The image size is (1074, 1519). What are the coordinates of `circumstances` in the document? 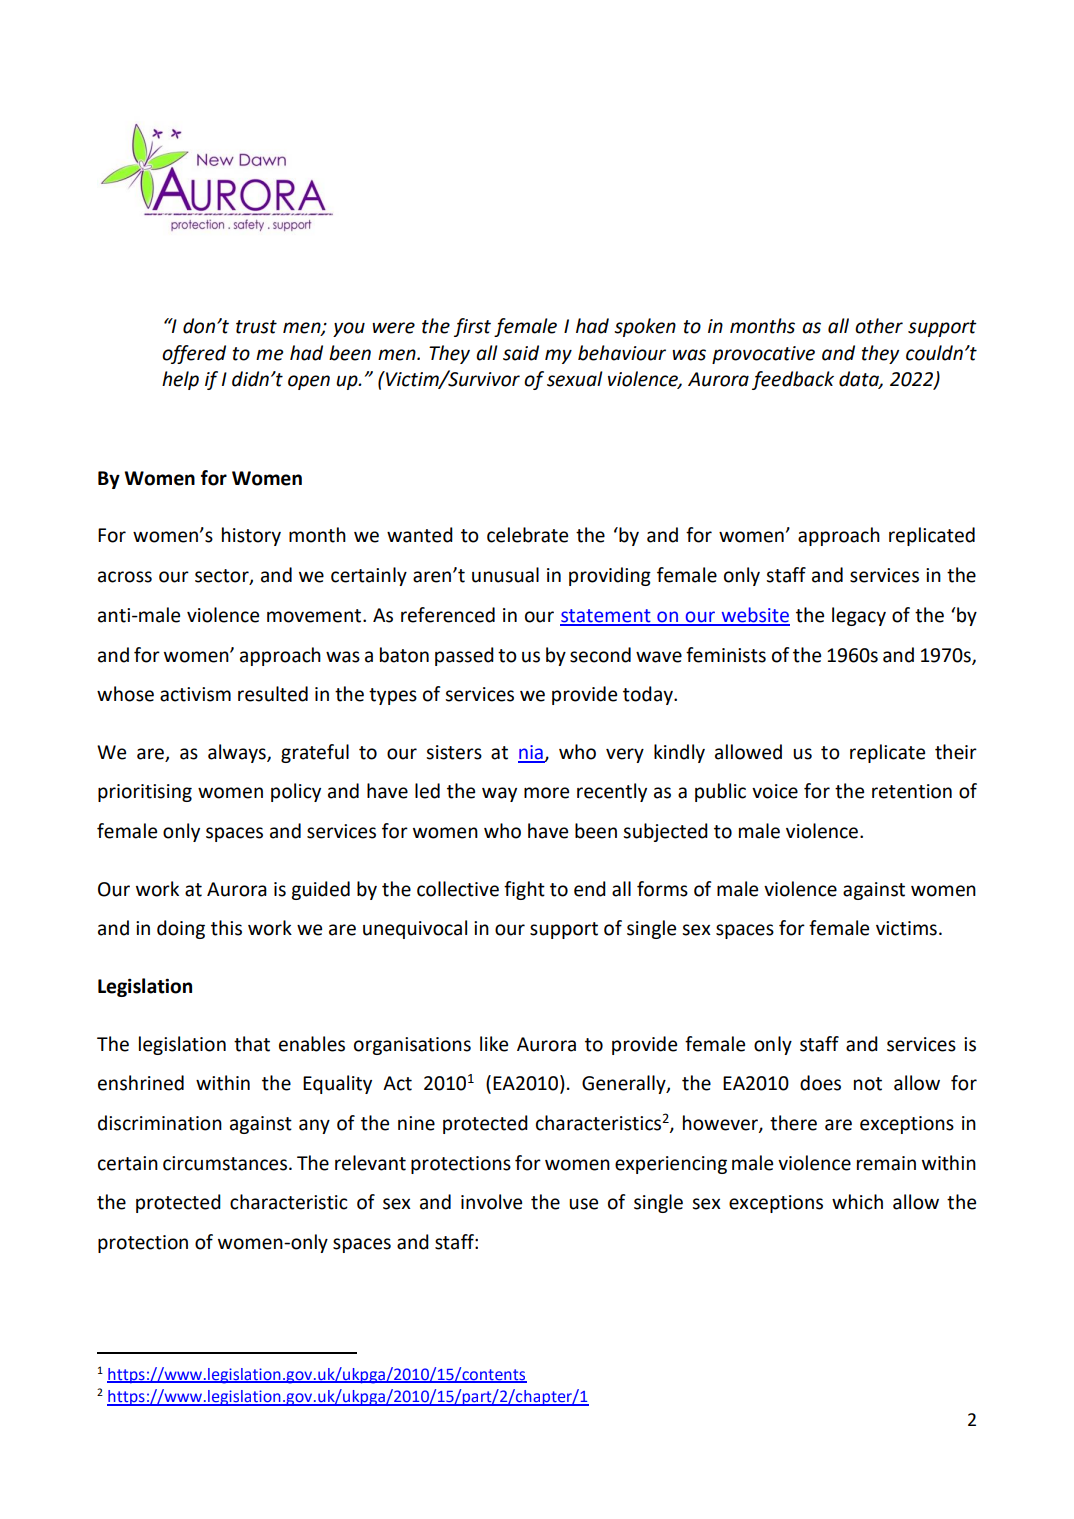 It's located at (225, 1163).
